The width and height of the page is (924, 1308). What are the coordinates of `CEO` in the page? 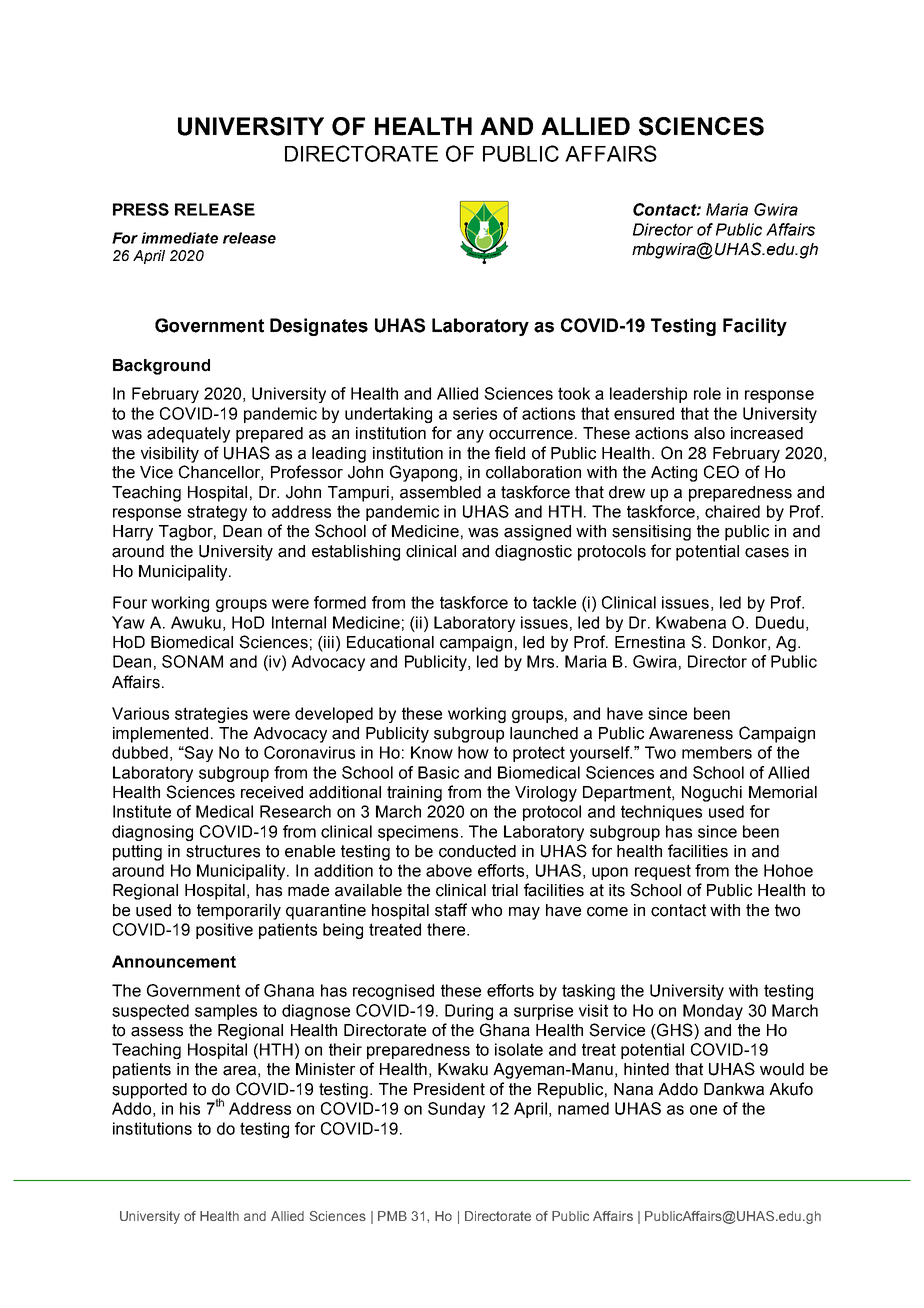 It's located at (721, 472).
